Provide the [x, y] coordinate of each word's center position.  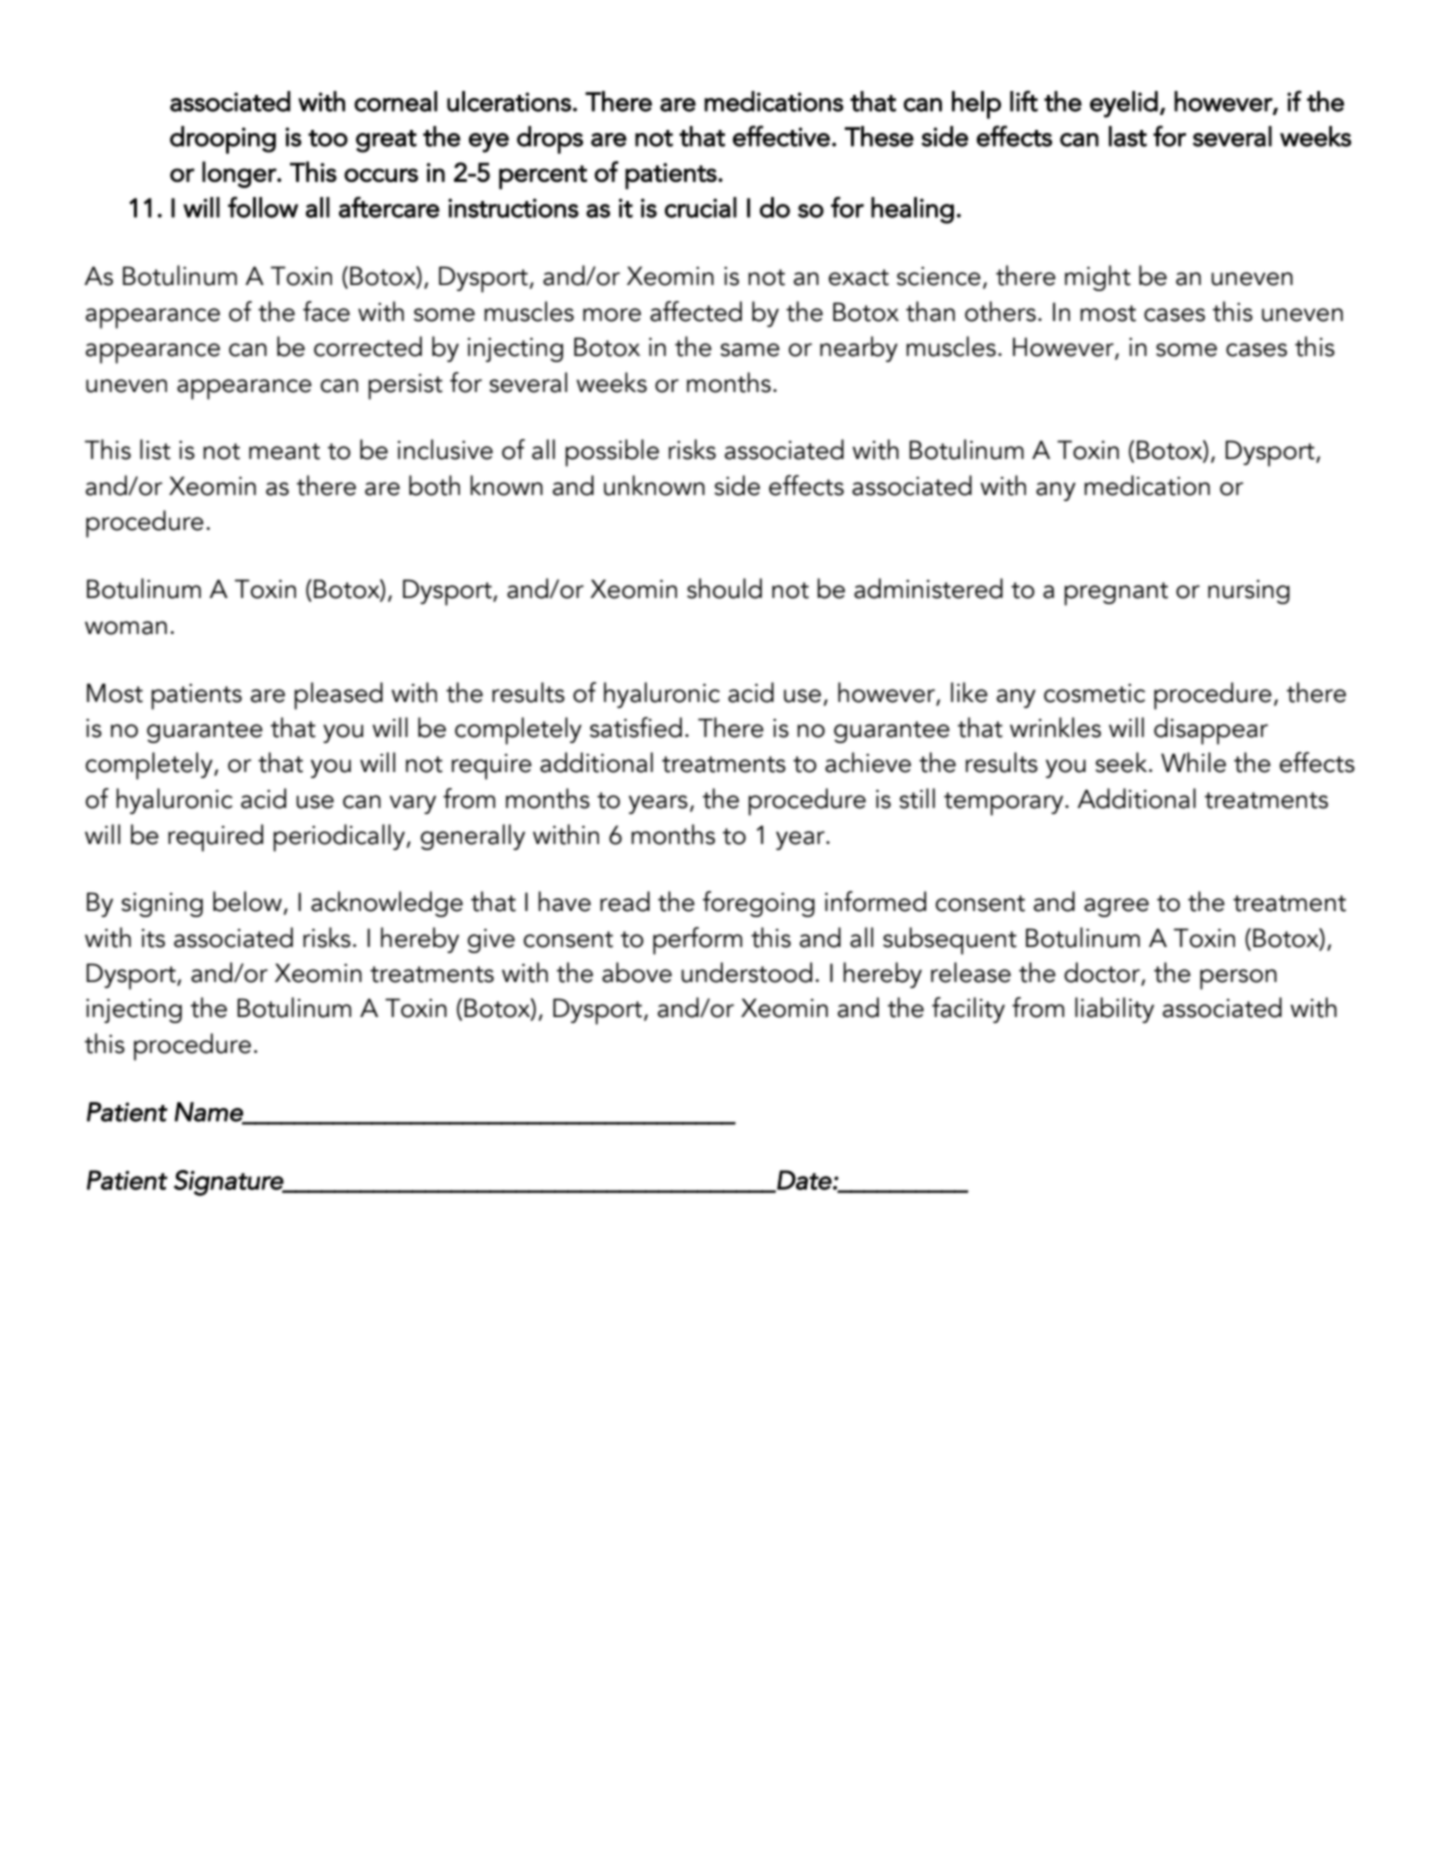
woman [126, 628]
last [1128, 136]
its [153, 938]
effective [781, 136]
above [637, 972]
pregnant [1116, 594]
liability [1114, 1010]
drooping [223, 140]
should [724, 588]
